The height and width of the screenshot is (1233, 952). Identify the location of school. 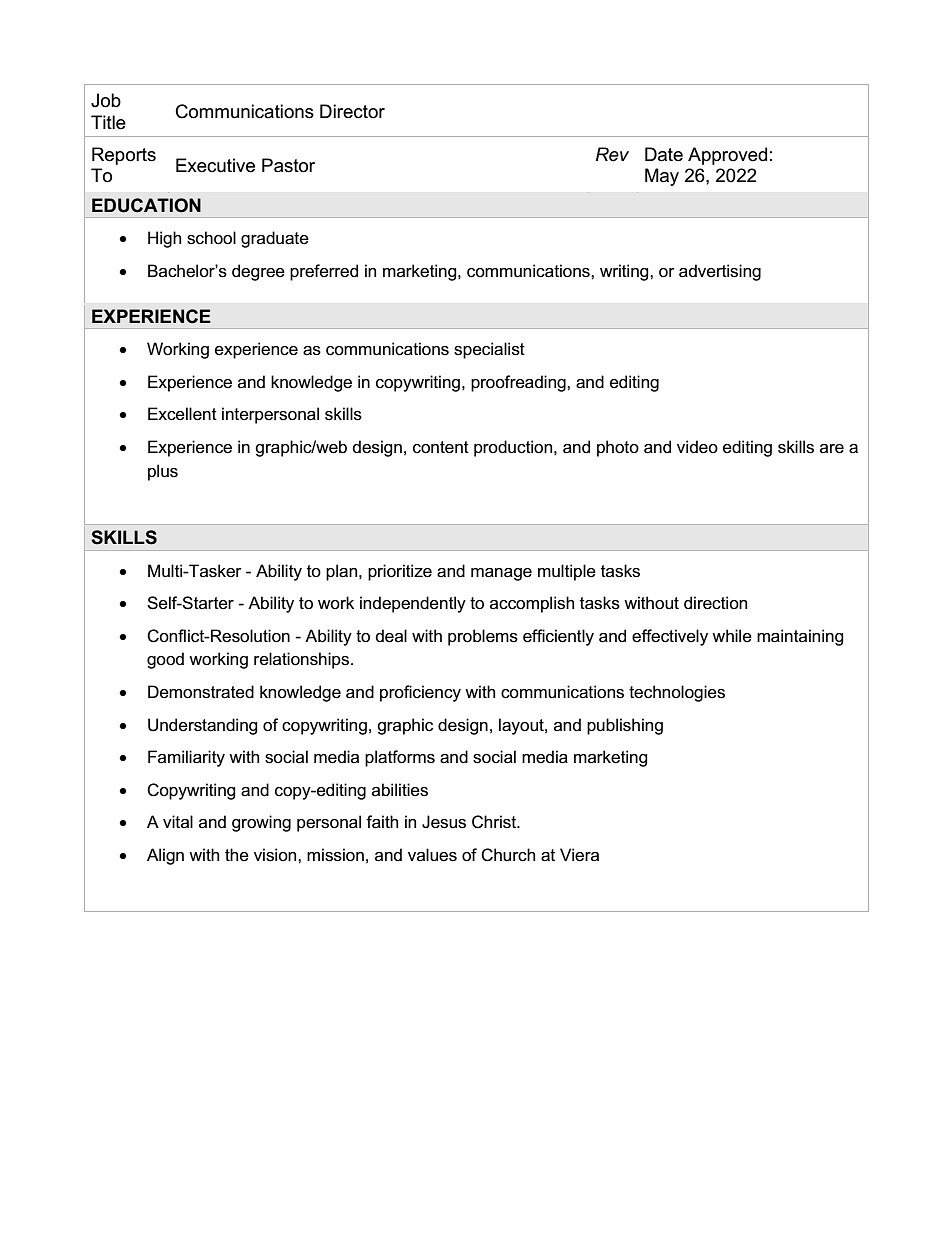
(211, 238).
